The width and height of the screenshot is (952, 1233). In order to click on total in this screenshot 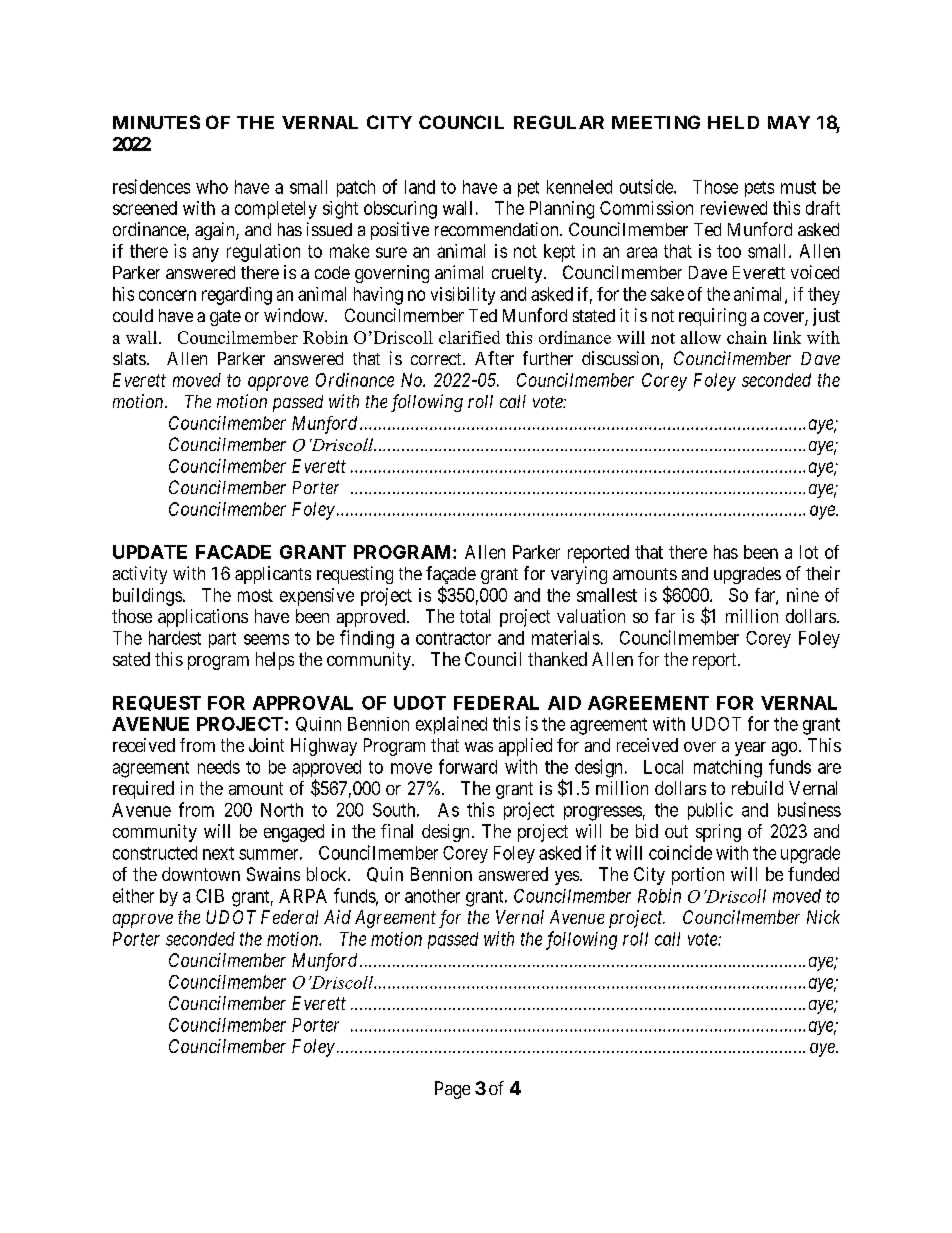, I will do `click(475, 616)`.
